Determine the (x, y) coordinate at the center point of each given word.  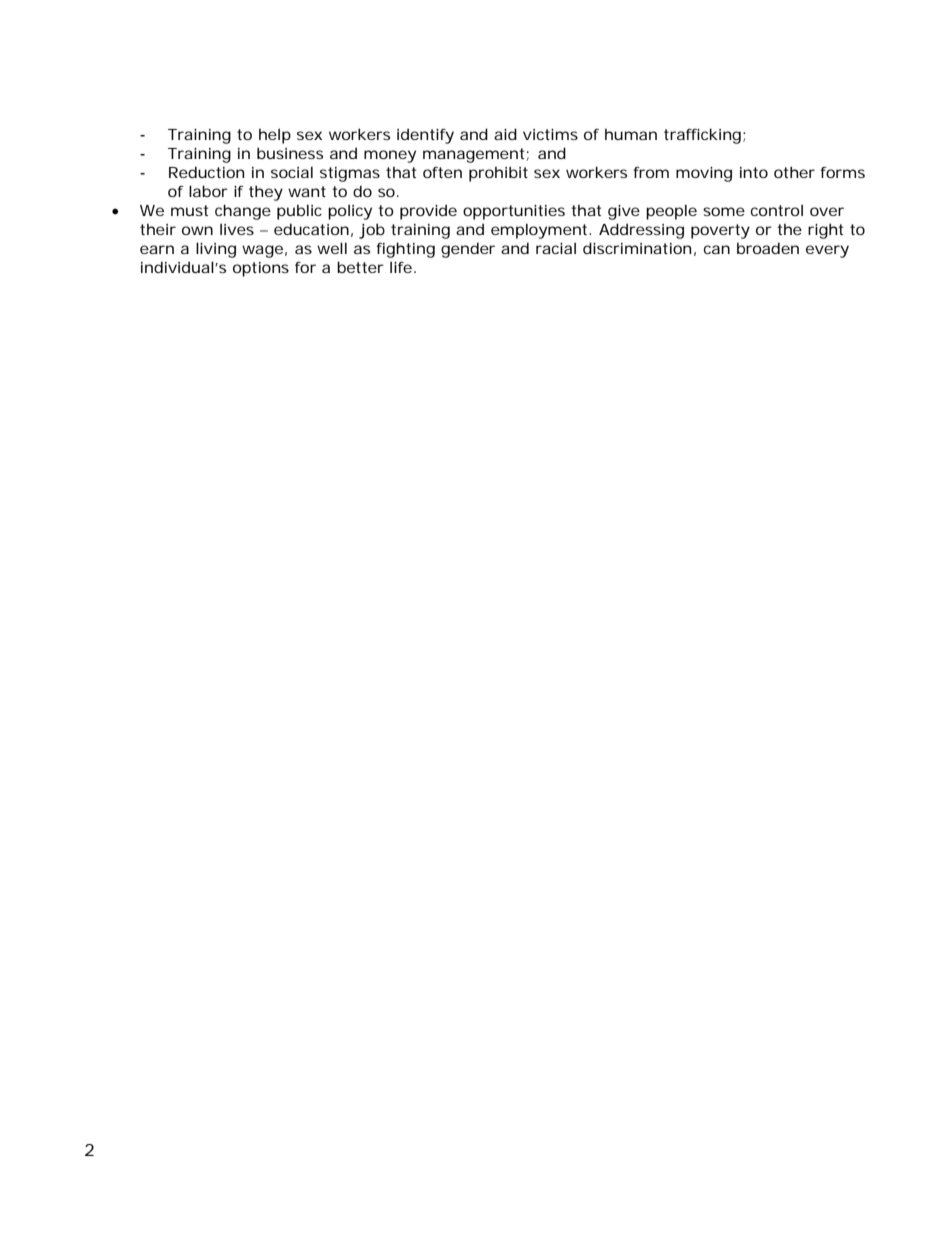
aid (505, 134)
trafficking (702, 136)
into (754, 172)
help (275, 136)
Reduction (206, 172)
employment (540, 231)
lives (237, 229)
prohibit (498, 174)
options (261, 269)
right (825, 231)
